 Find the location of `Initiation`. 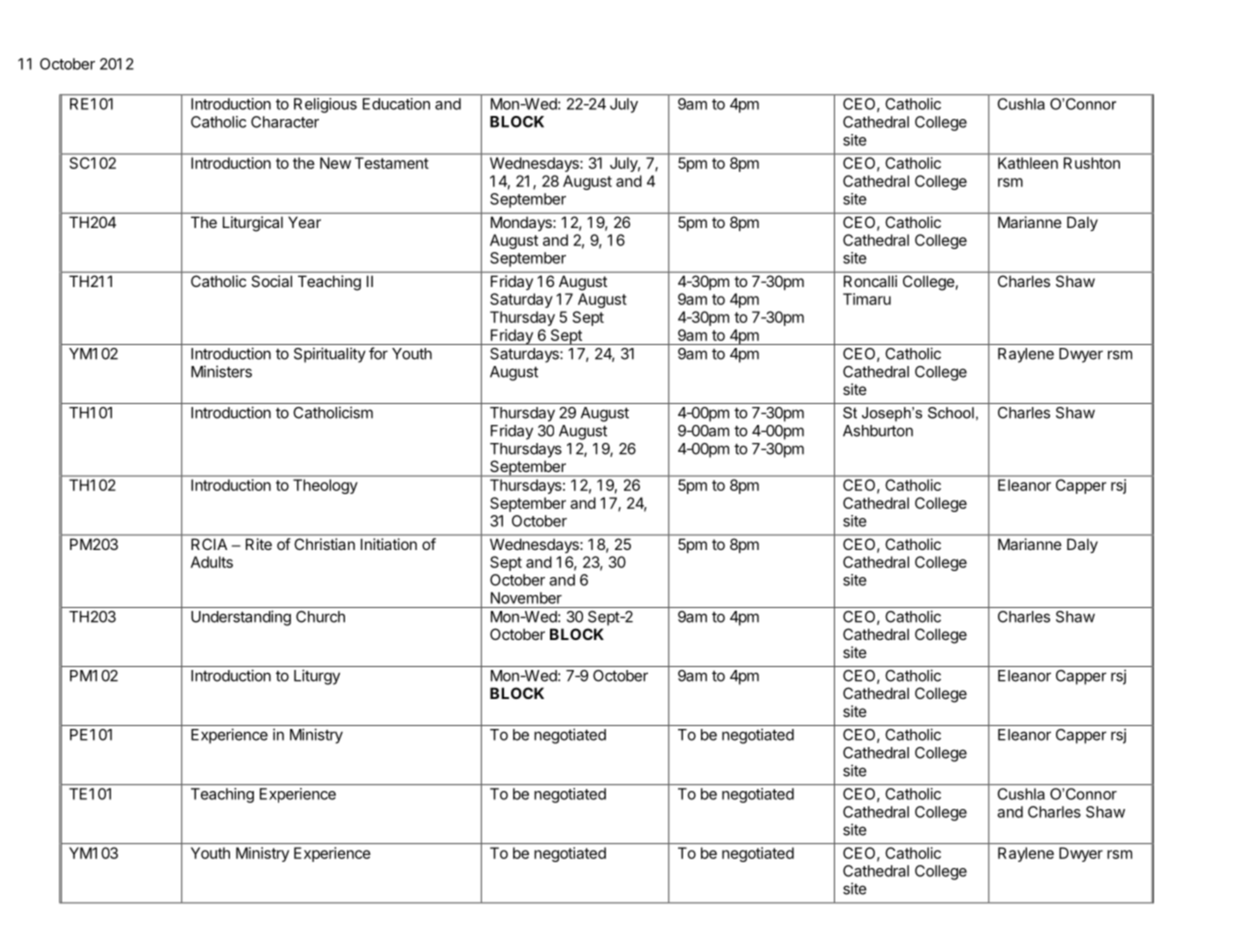

Initiation is located at coordinates (389, 544).
